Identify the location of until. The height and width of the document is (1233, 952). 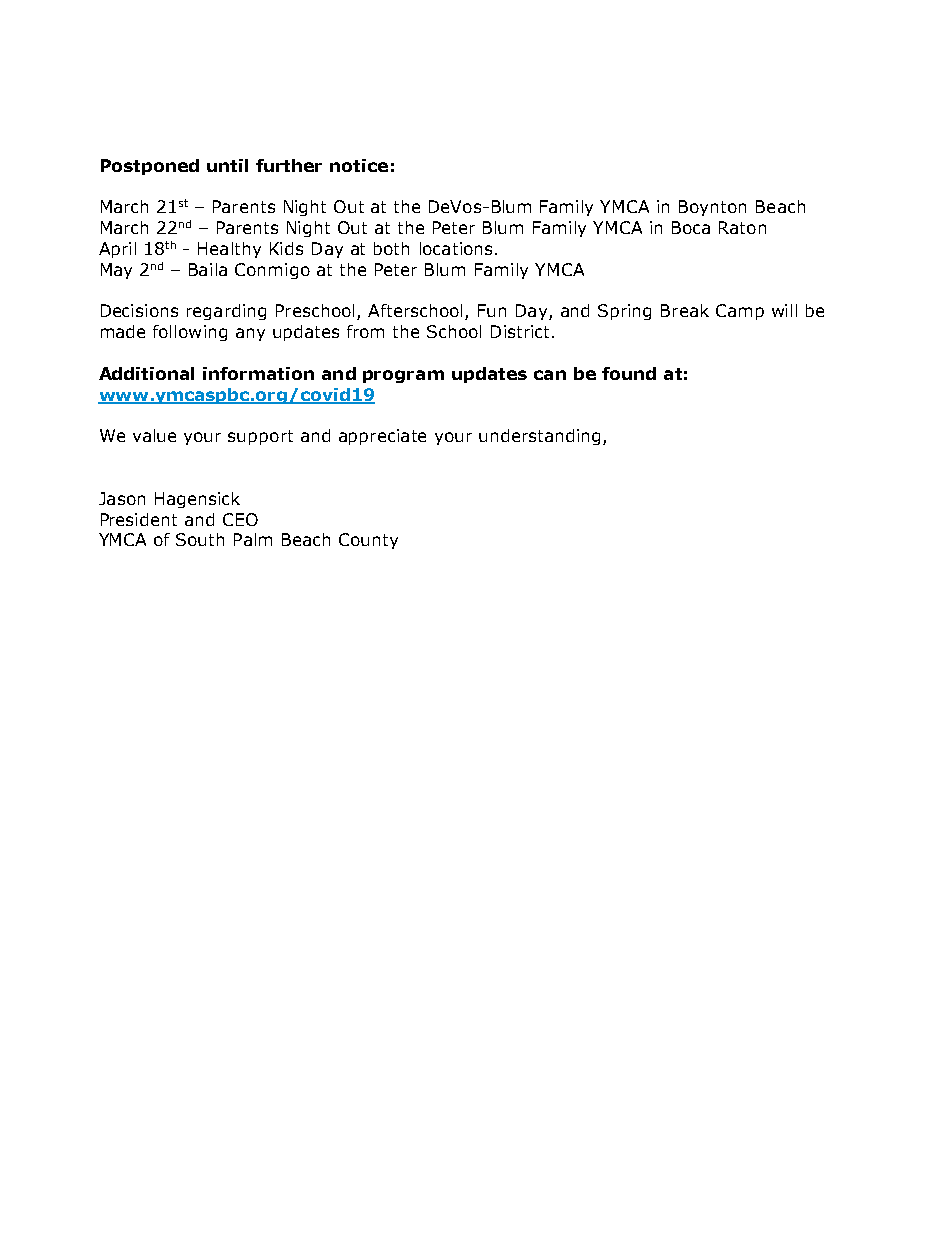
(227, 165).
